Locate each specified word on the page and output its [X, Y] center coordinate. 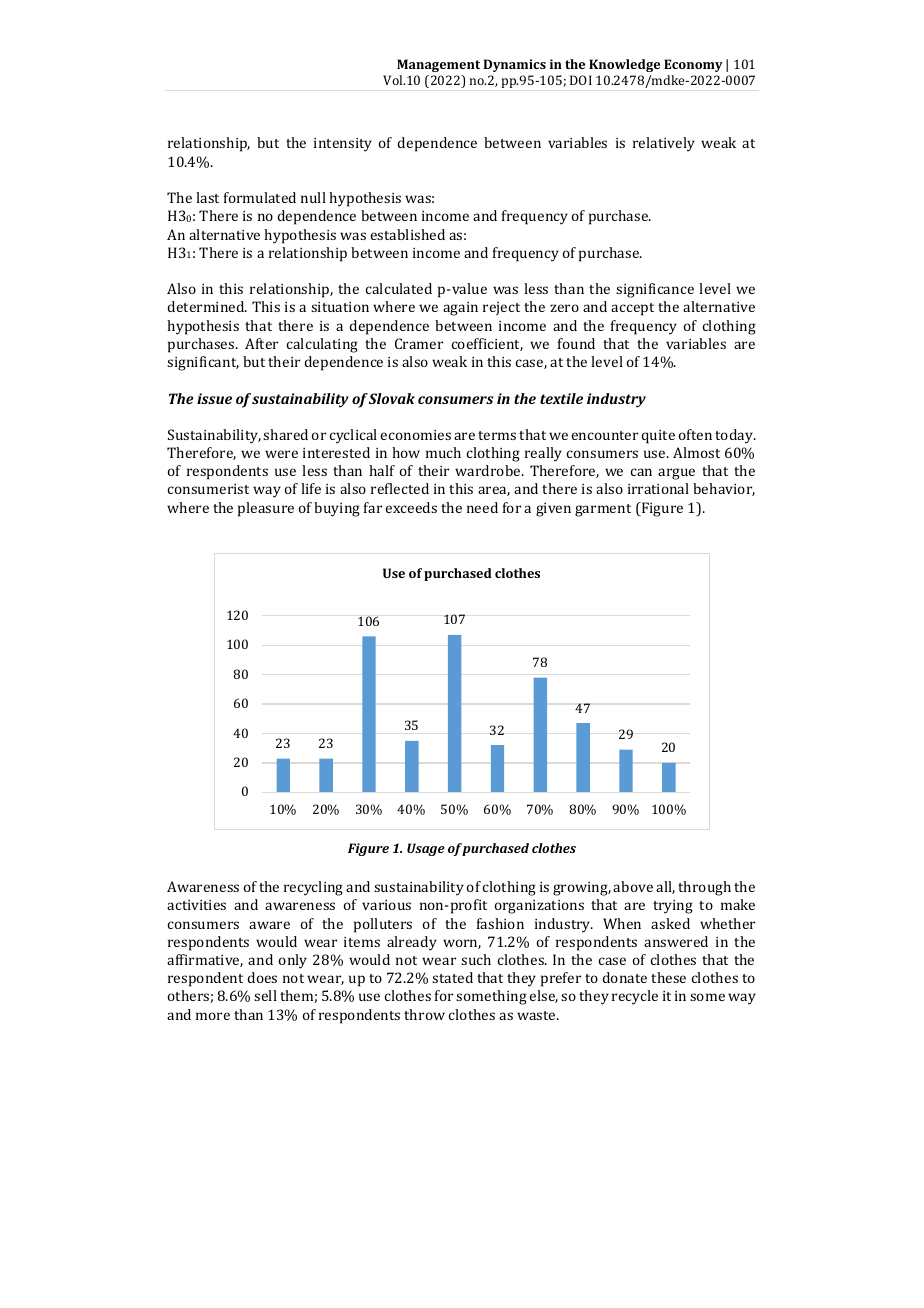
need [482, 507]
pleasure [266, 509]
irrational [658, 488]
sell [265, 995]
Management [438, 65]
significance [655, 290]
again [460, 309]
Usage [426, 849]
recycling [313, 888]
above [633, 886]
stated [452, 977]
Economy [693, 65]
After [261, 343]
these [668, 977]
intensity [343, 145]
